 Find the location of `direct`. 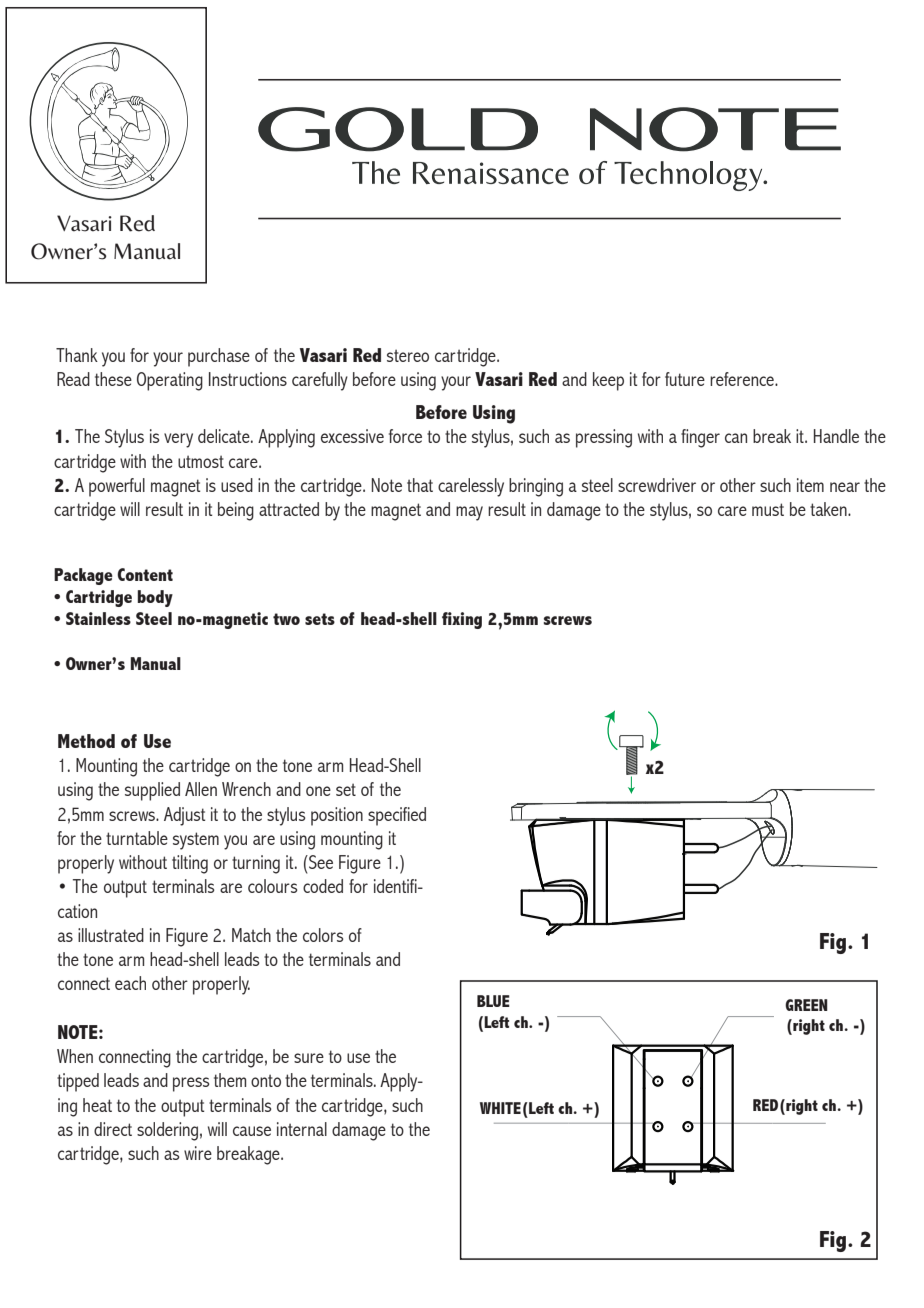

direct is located at coordinates (113, 1129).
